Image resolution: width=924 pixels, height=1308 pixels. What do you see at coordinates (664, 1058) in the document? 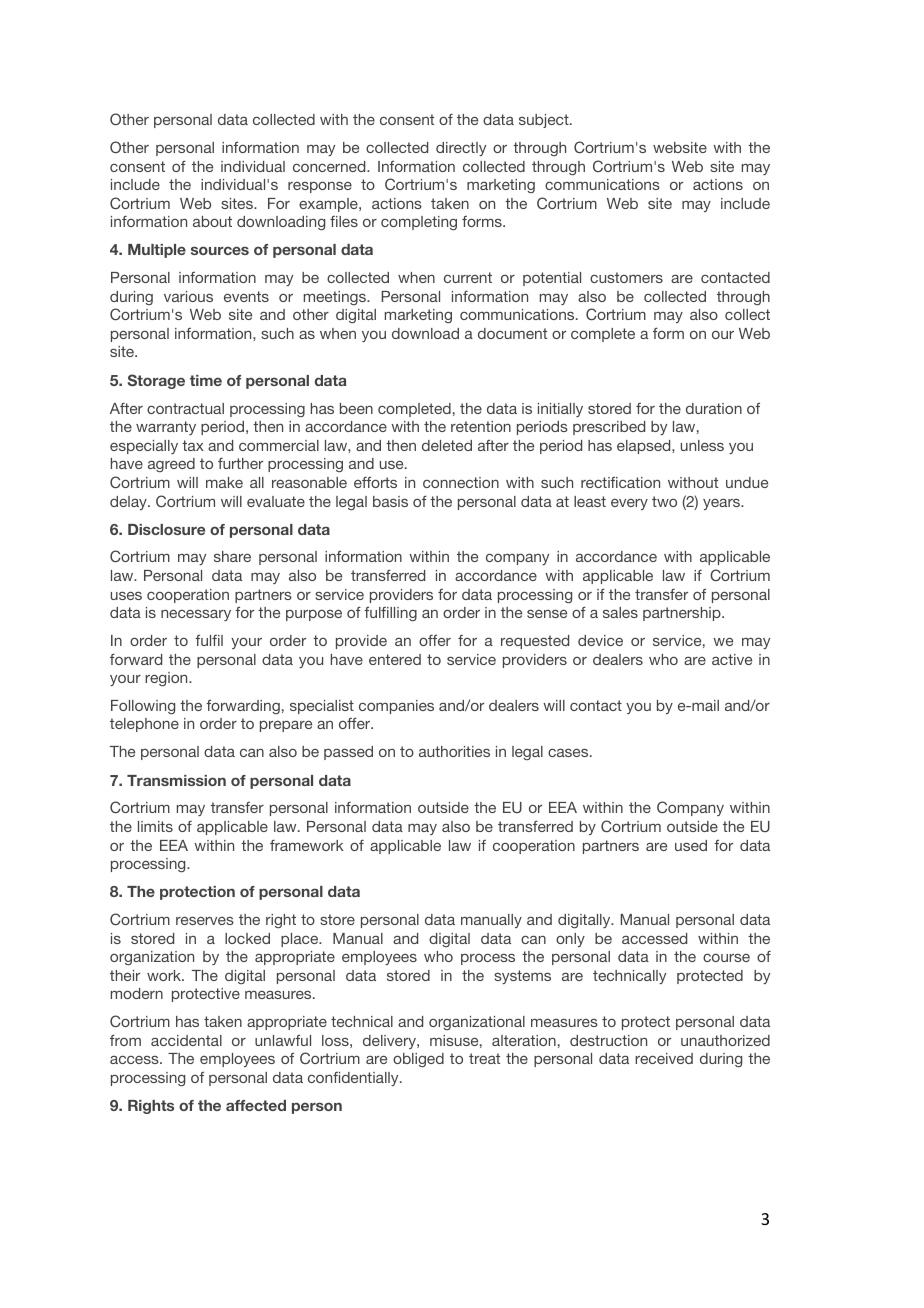
I see `received` at bounding box center [664, 1058].
